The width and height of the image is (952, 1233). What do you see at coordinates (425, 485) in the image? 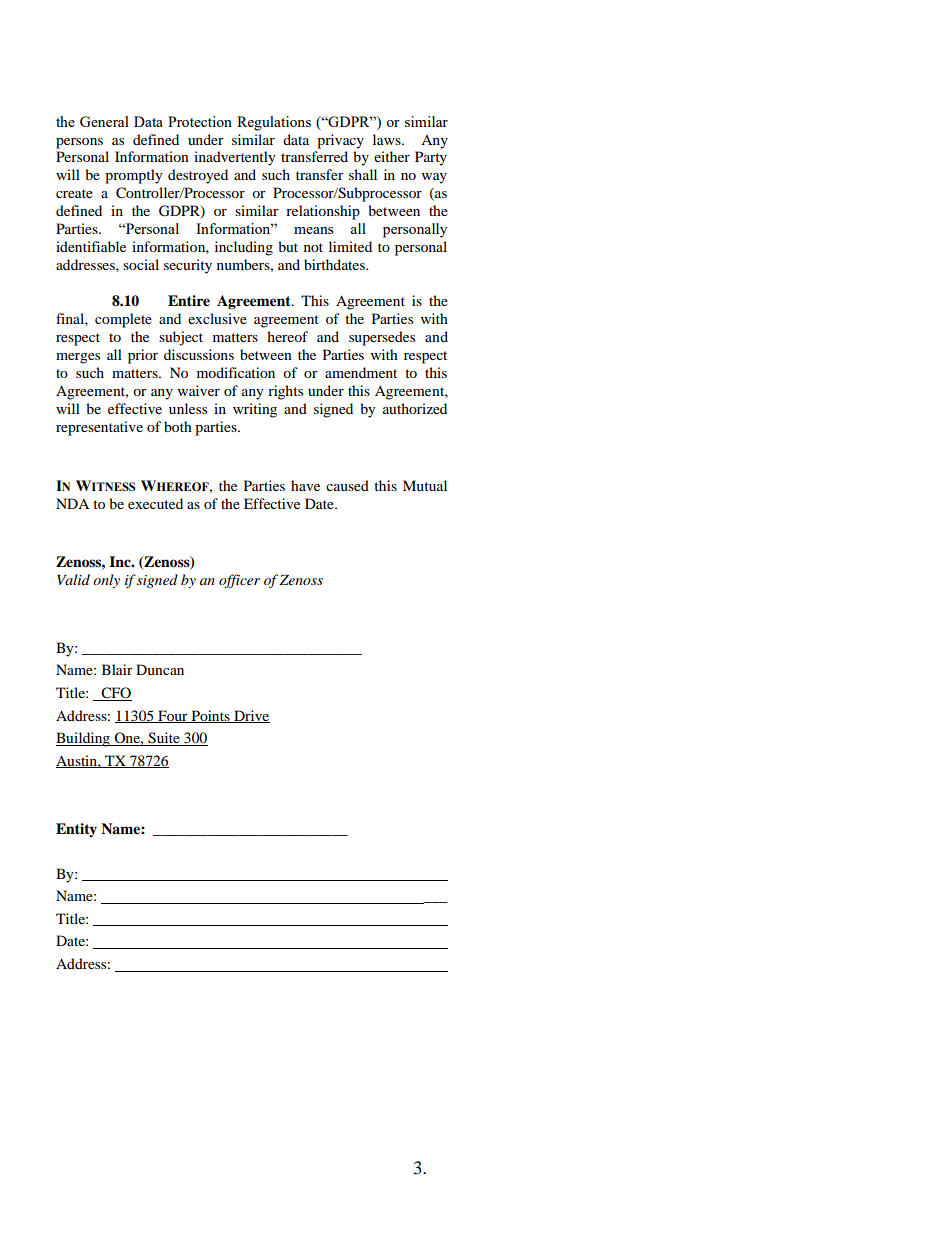
I see `Mutual` at bounding box center [425, 485].
